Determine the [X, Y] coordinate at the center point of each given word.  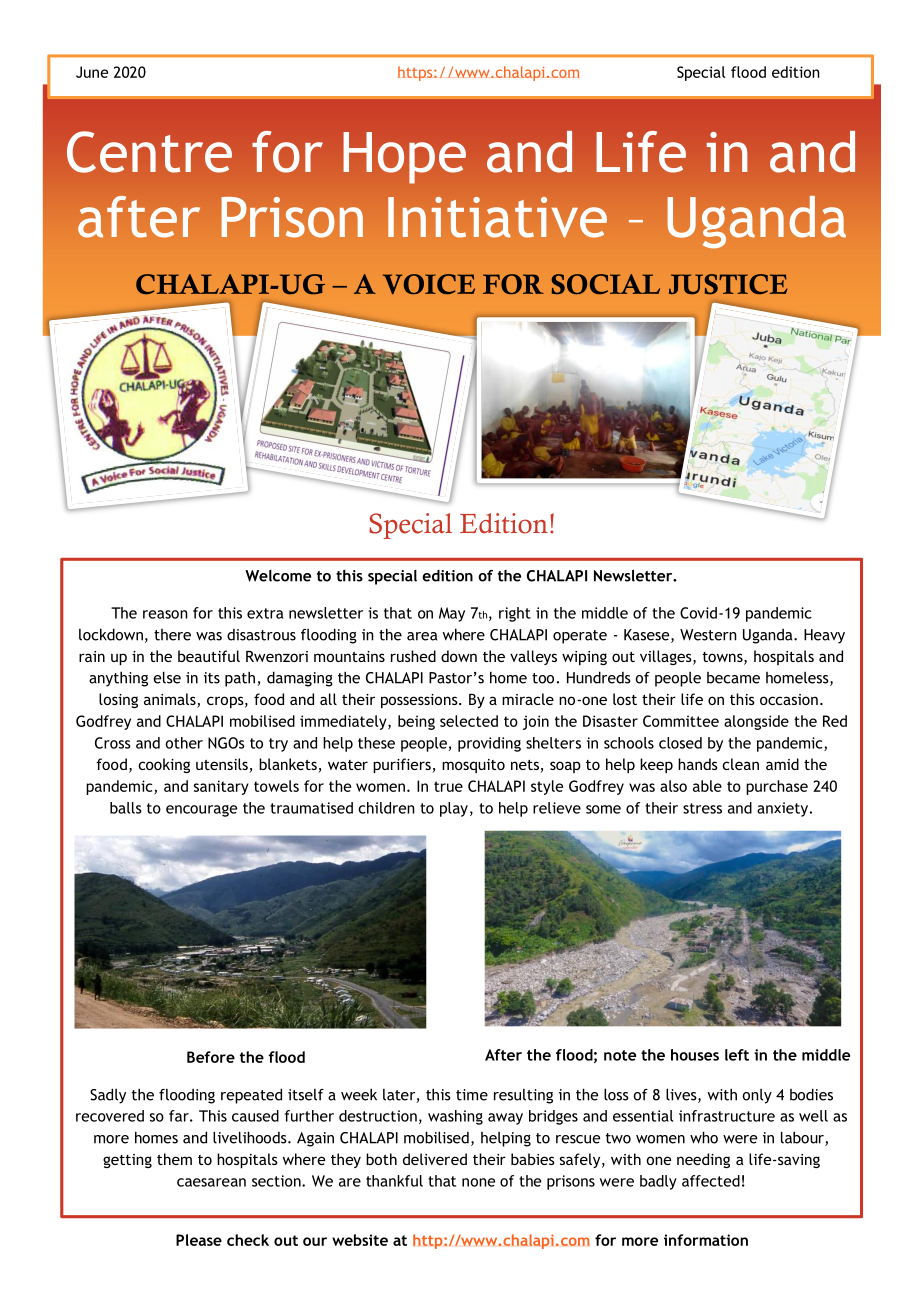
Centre [149, 152]
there [172, 635]
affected [711, 1181]
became [733, 678]
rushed [413, 656]
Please [199, 1240]
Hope [404, 158]
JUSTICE [728, 284]
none [478, 1182]
